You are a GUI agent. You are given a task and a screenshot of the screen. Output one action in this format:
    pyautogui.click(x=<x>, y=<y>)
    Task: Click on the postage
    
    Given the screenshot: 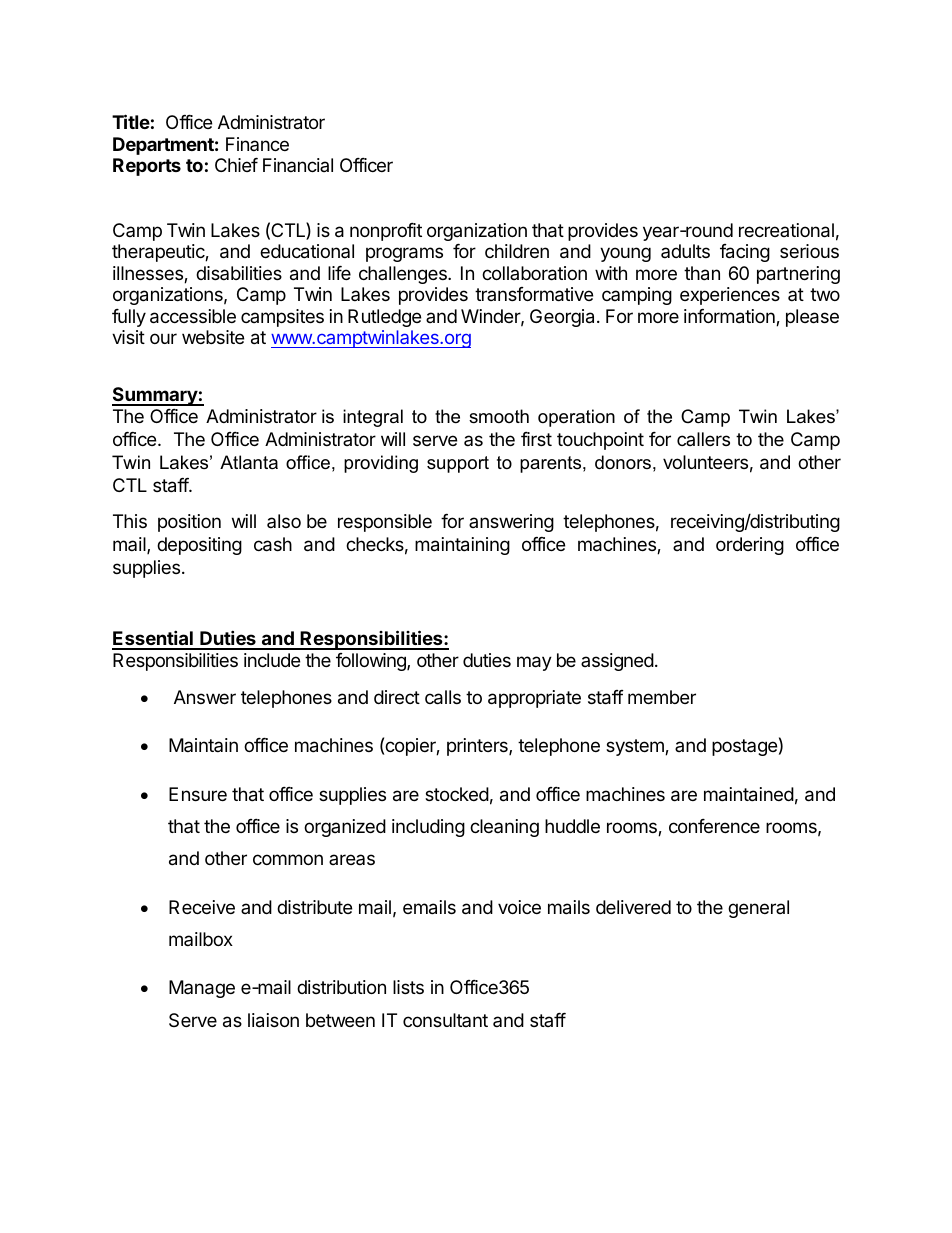 What is the action you would take?
    pyautogui.click(x=744, y=747)
